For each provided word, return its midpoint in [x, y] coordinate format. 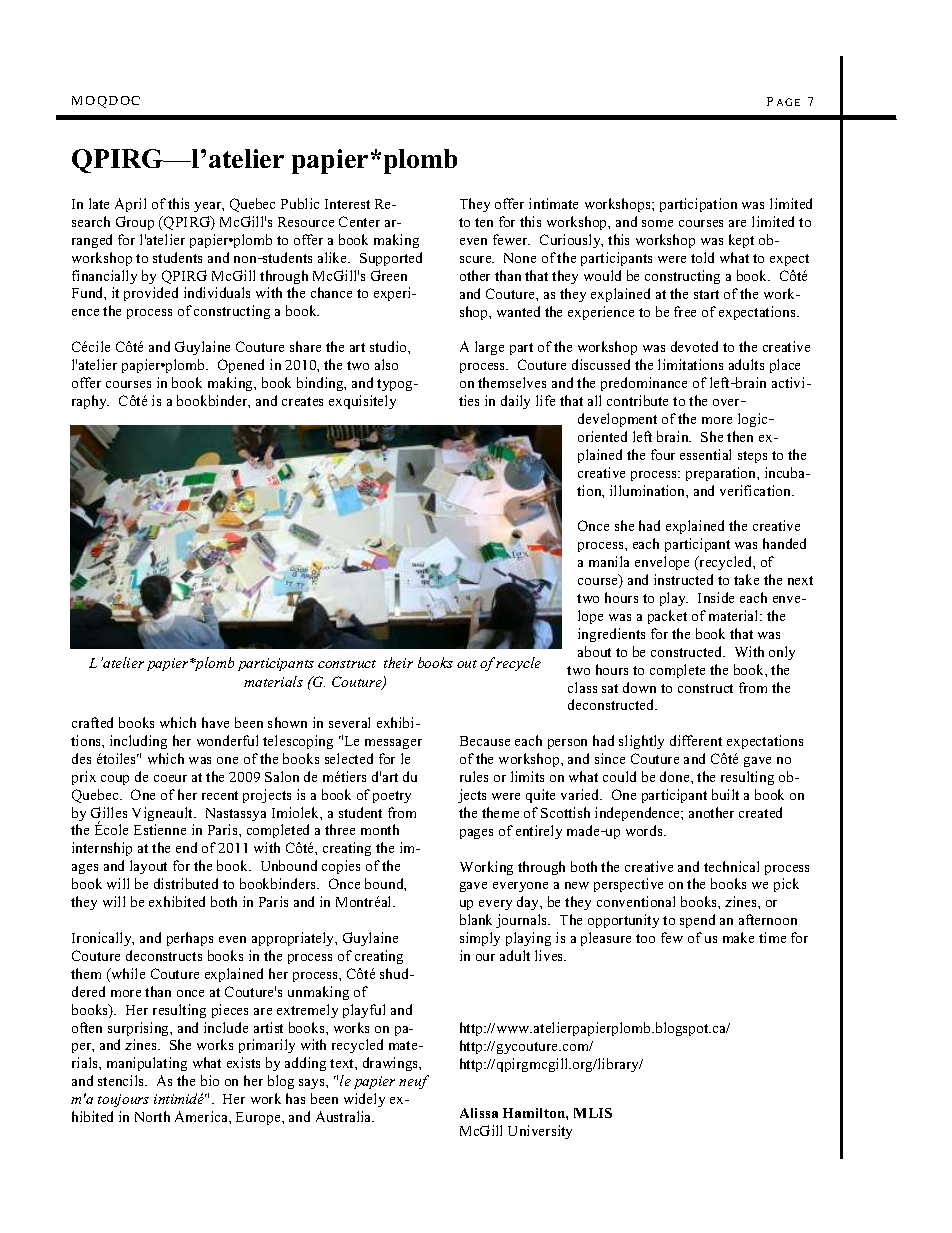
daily [515, 402]
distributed [186, 883]
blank [476, 919]
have [215, 722]
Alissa [479, 1113]
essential [705, 454]
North [152, 1116]
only [782, 653]
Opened [241, 366]
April [130, 205]
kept [741, 241]
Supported [391, 259]
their [398, 662]
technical [731, 866]
